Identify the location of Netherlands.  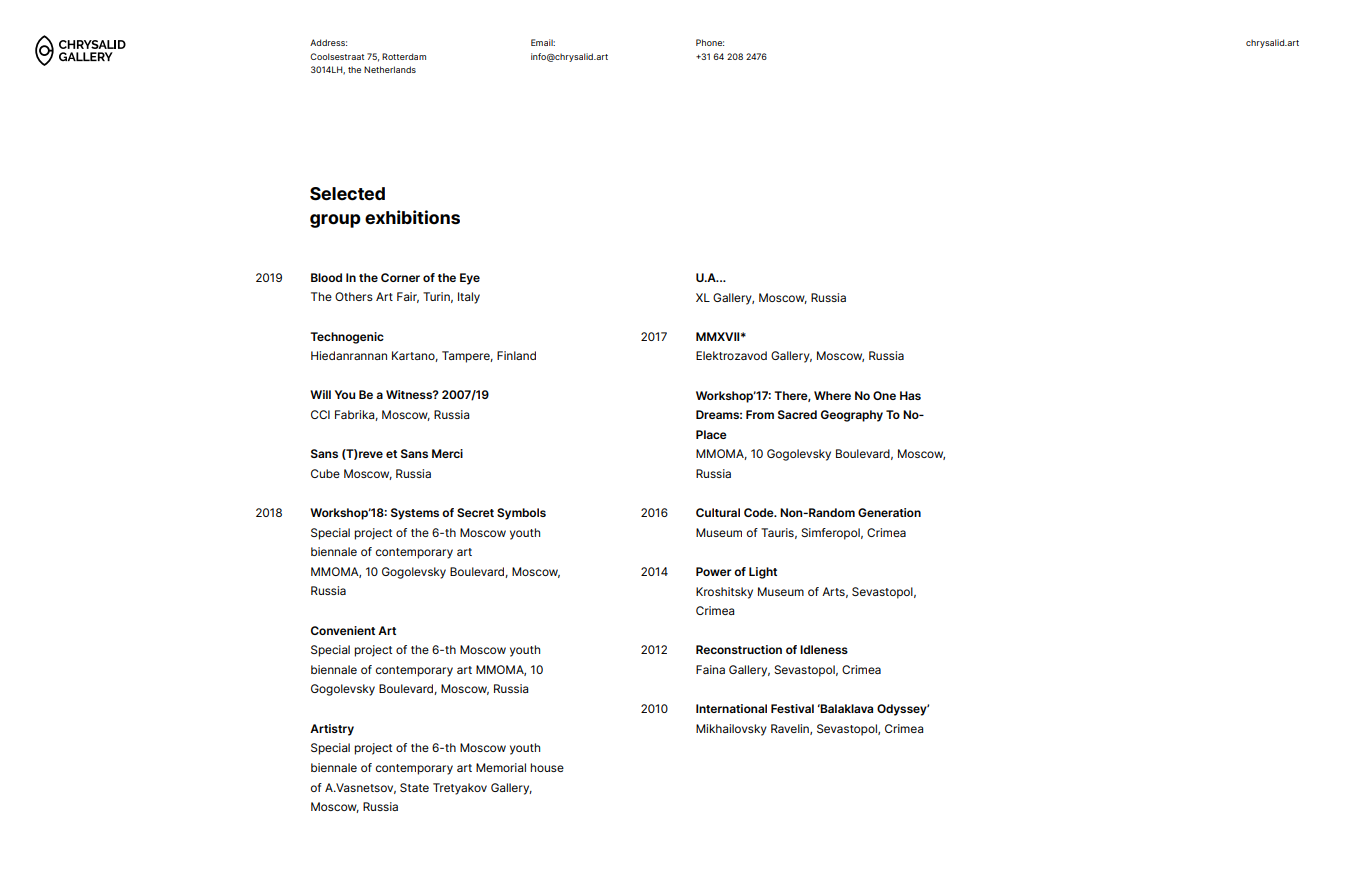
(390, 69).
